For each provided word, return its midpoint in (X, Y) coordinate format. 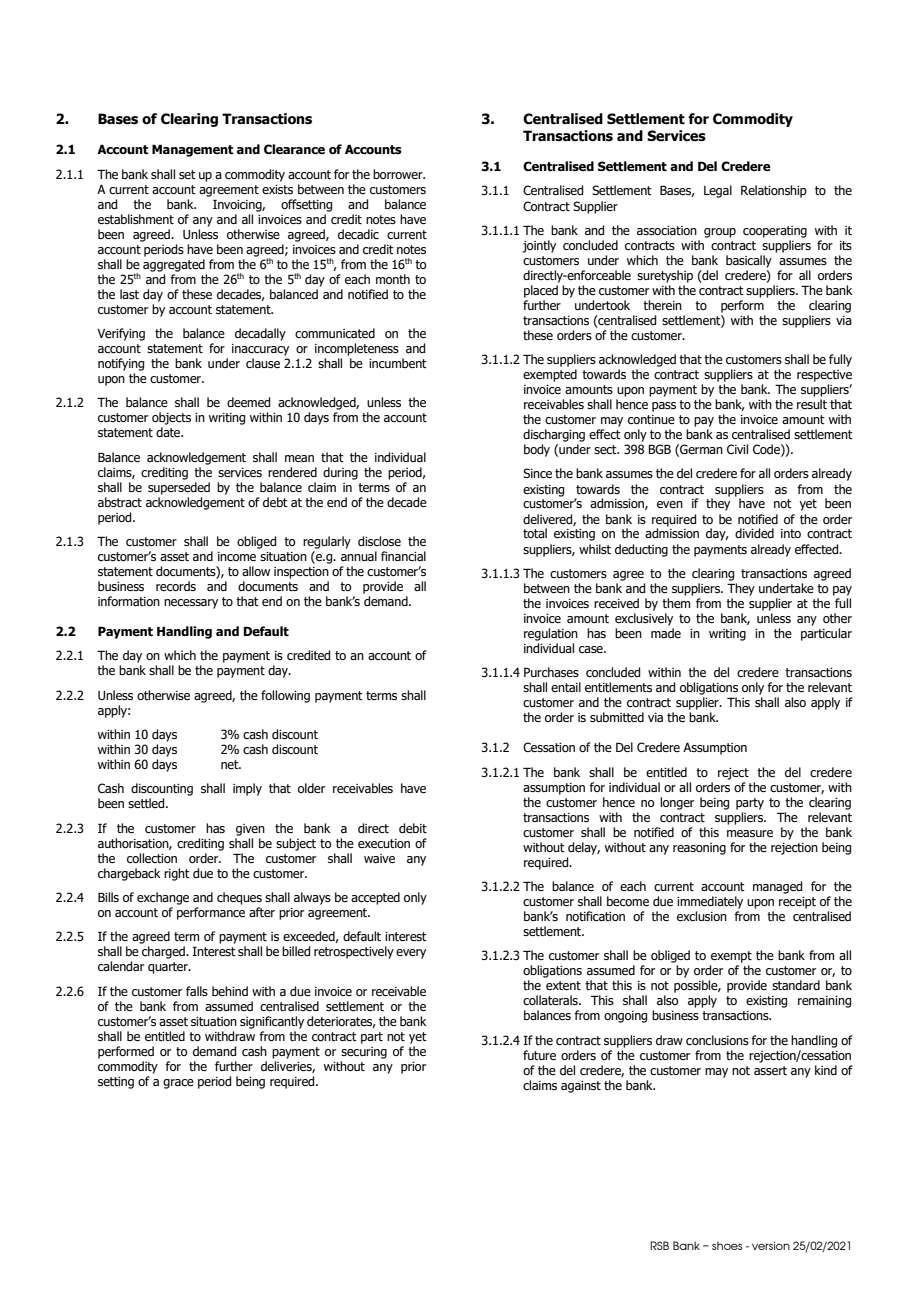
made (666, 633)
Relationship (774, 191)
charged (164, 952)
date (169, 432)
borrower (399, 174)
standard (796, 985)
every (411, 954)
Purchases (551, 672)
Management (193, 150)
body (537, 450)
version (771, 1245)
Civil (737, 449)
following (285, 696)
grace (178, 1084)
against (581, 1087)
